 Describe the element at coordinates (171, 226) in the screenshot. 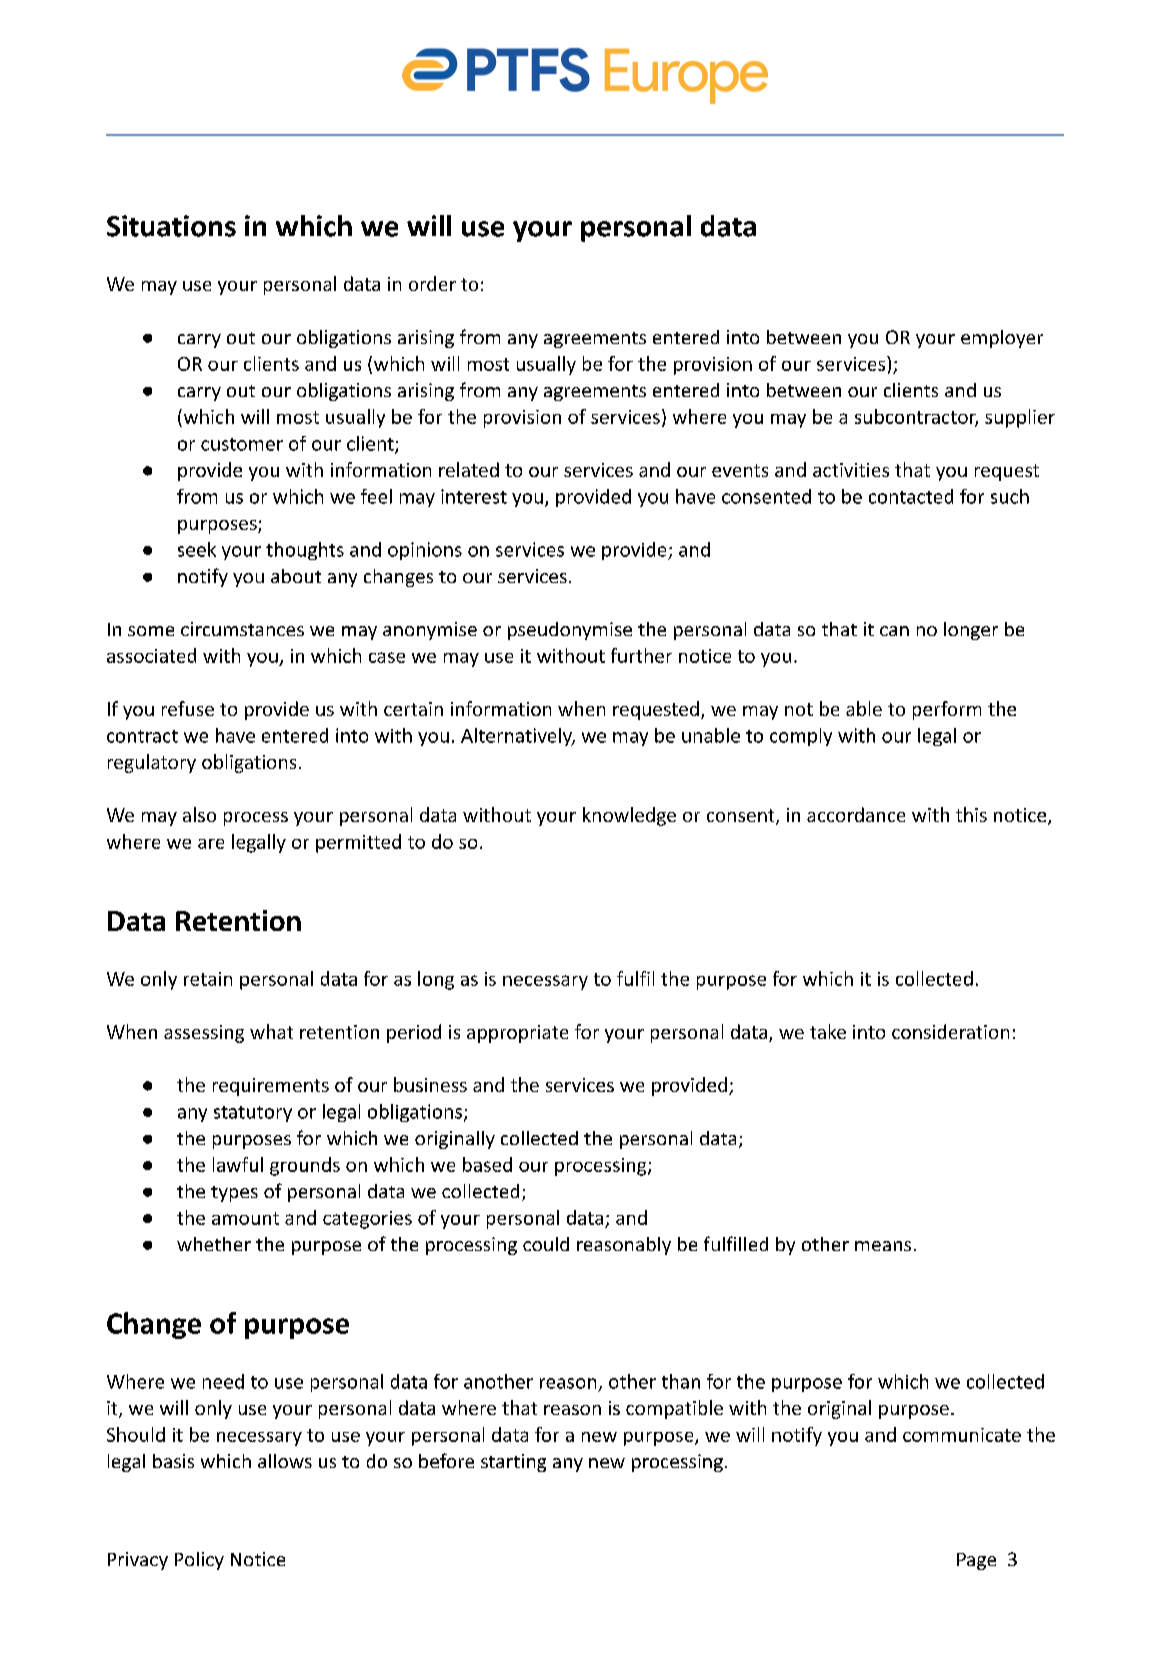

I see `Situations` at that location.
